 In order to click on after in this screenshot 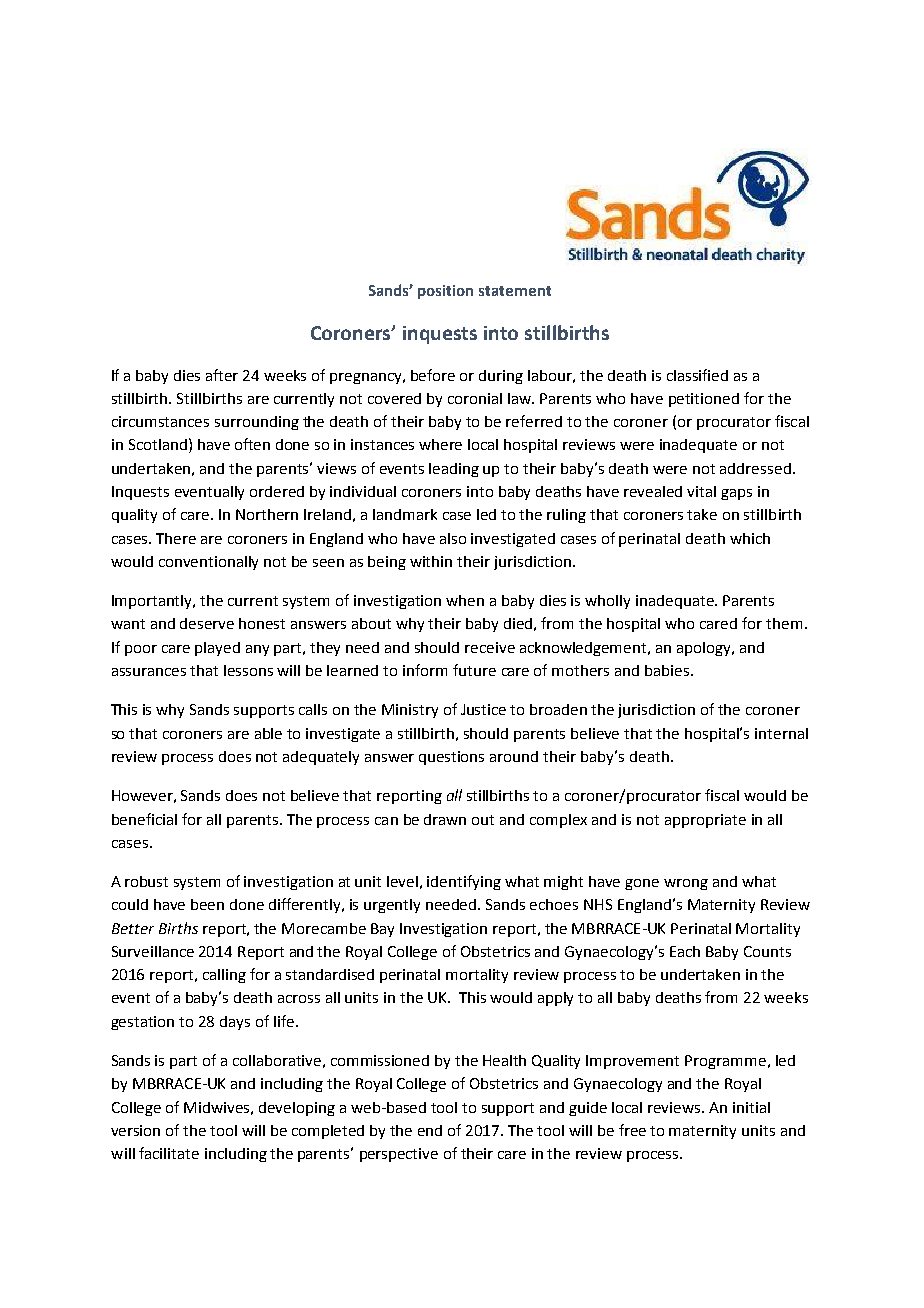, I will do `click(222, 375)`.
